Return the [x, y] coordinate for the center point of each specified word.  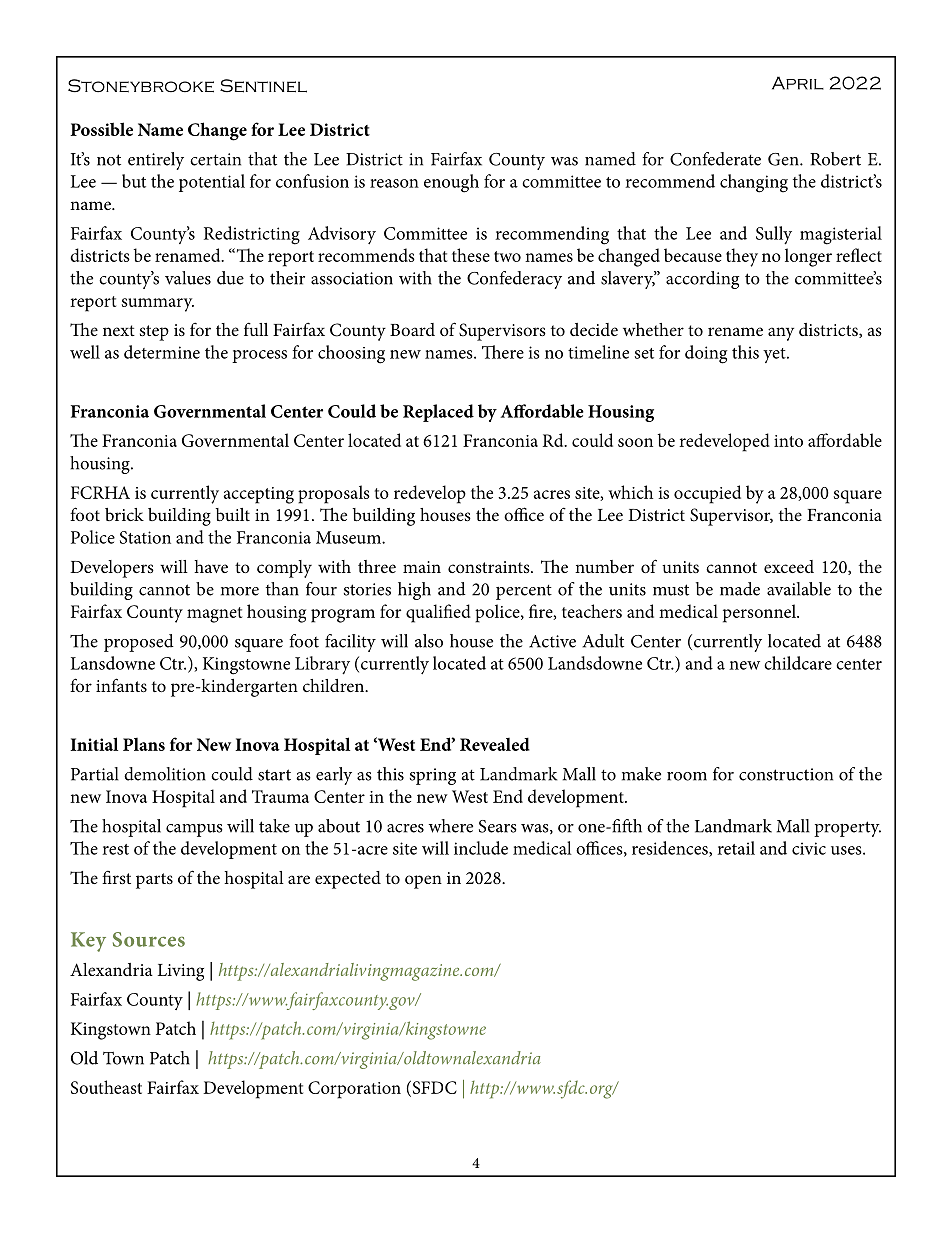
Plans [144, 744]
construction [786, 774]
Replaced [438, 413]
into [788, 441]
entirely [156, 161]
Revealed [495, 744]
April [798, 83]
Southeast [106, 1087]
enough [451, 183]
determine [162, 352]
